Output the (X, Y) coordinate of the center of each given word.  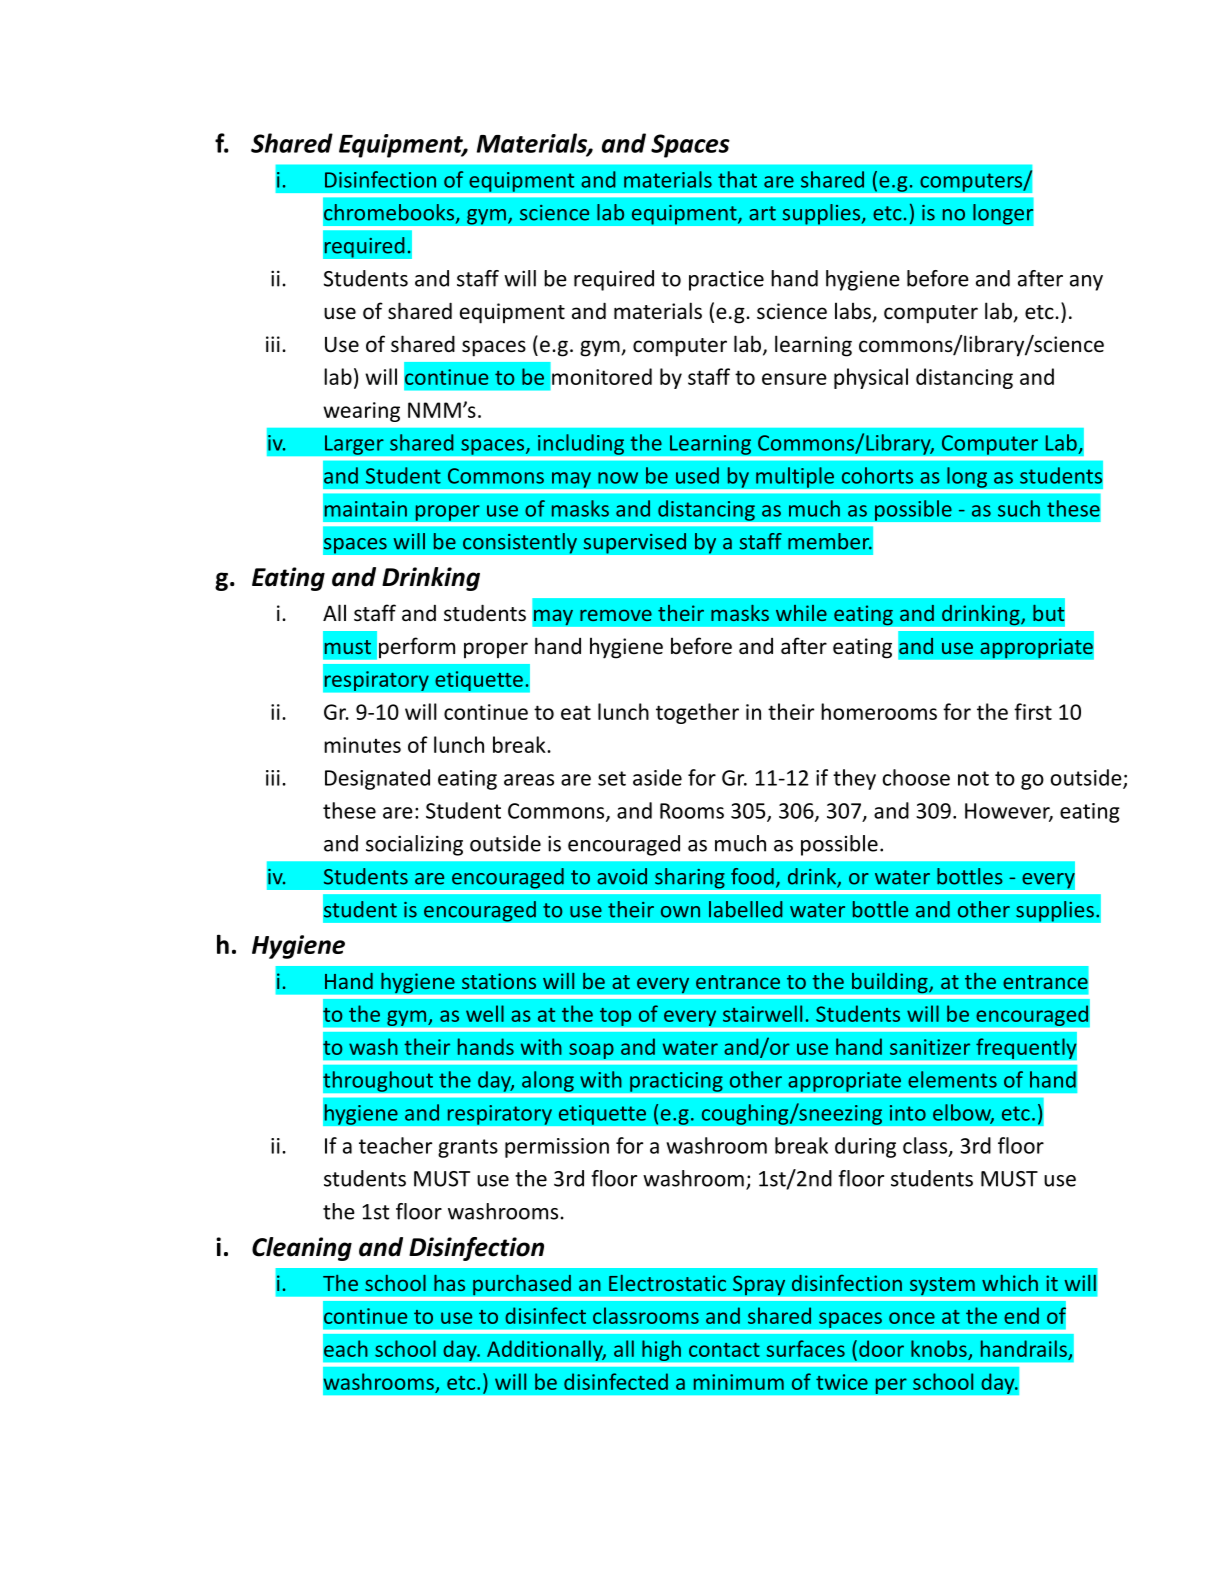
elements (952, 1079)
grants (468, 1148)
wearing (361, 412)
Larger (354, 445)
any (1086, 283)
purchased (522, 1285)
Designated (377, 779)
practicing (676, 1082)
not (973, 778)
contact (724, 1350)
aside (657, 777)
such (1019, 508)
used (697, 475)
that (737, 179)
